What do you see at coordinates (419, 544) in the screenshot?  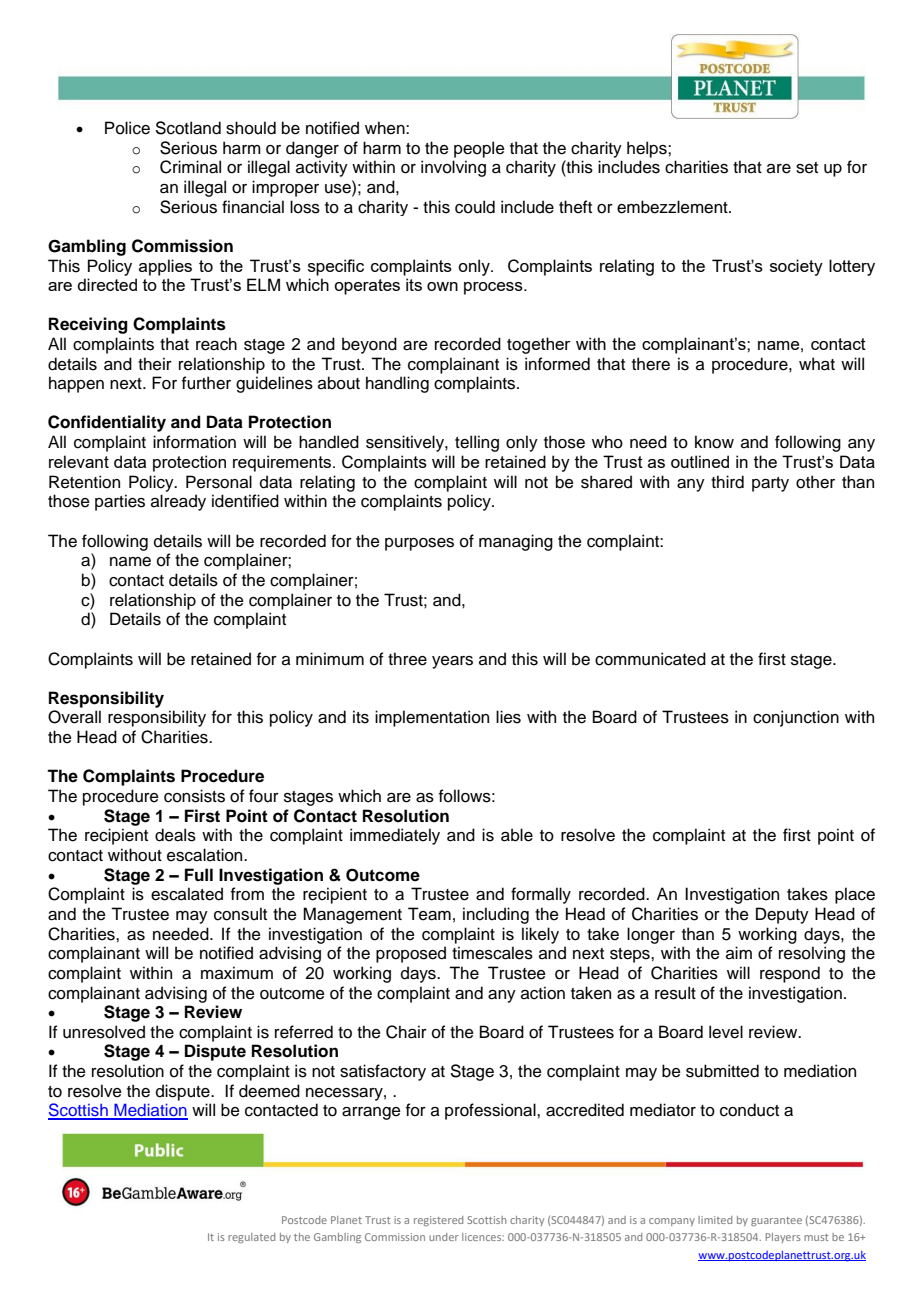 I see `purposes` at bounding box center [419, 544].
